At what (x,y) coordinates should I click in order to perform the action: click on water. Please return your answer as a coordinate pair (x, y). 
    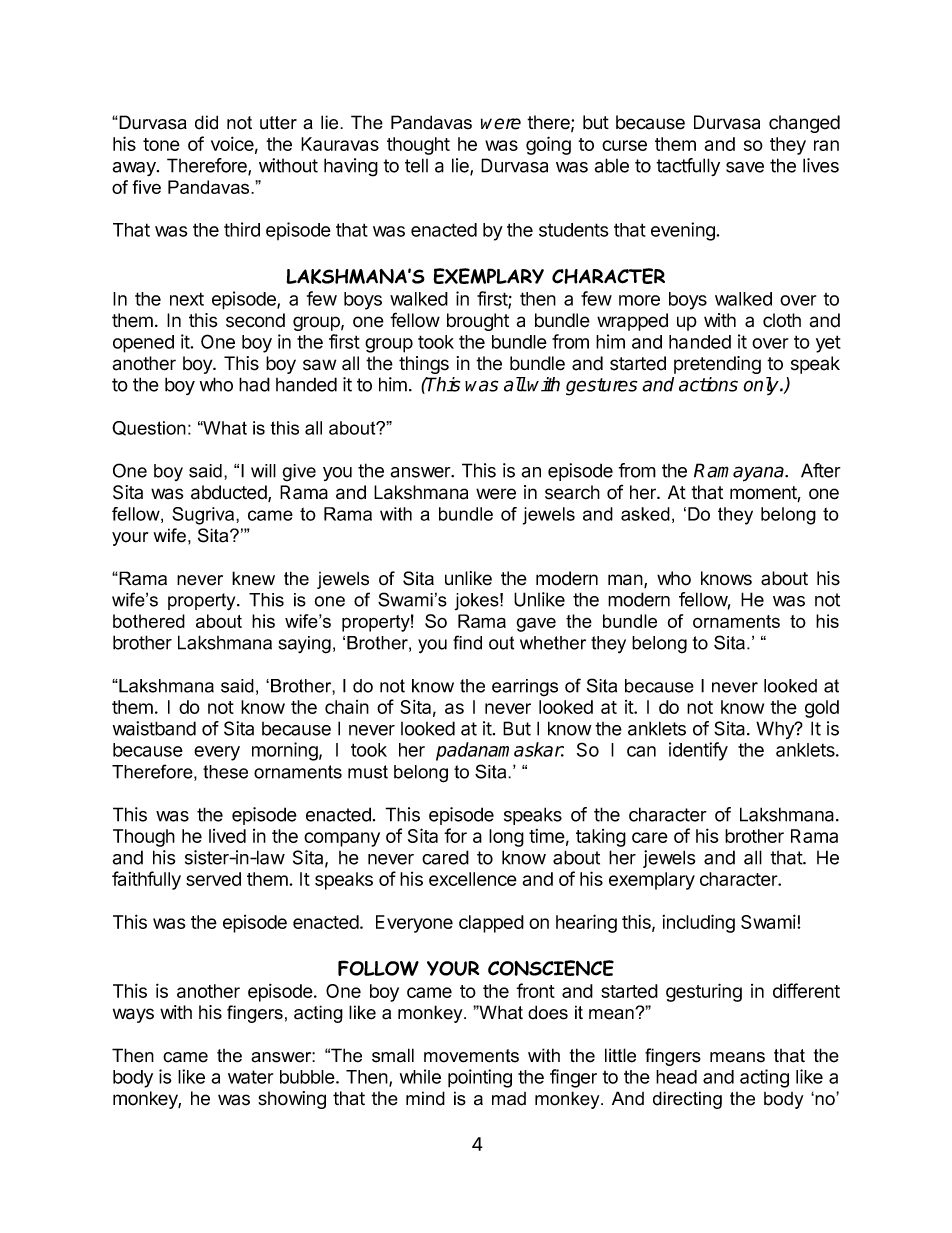
    Looking at the image, I should click on (250, 1077).
